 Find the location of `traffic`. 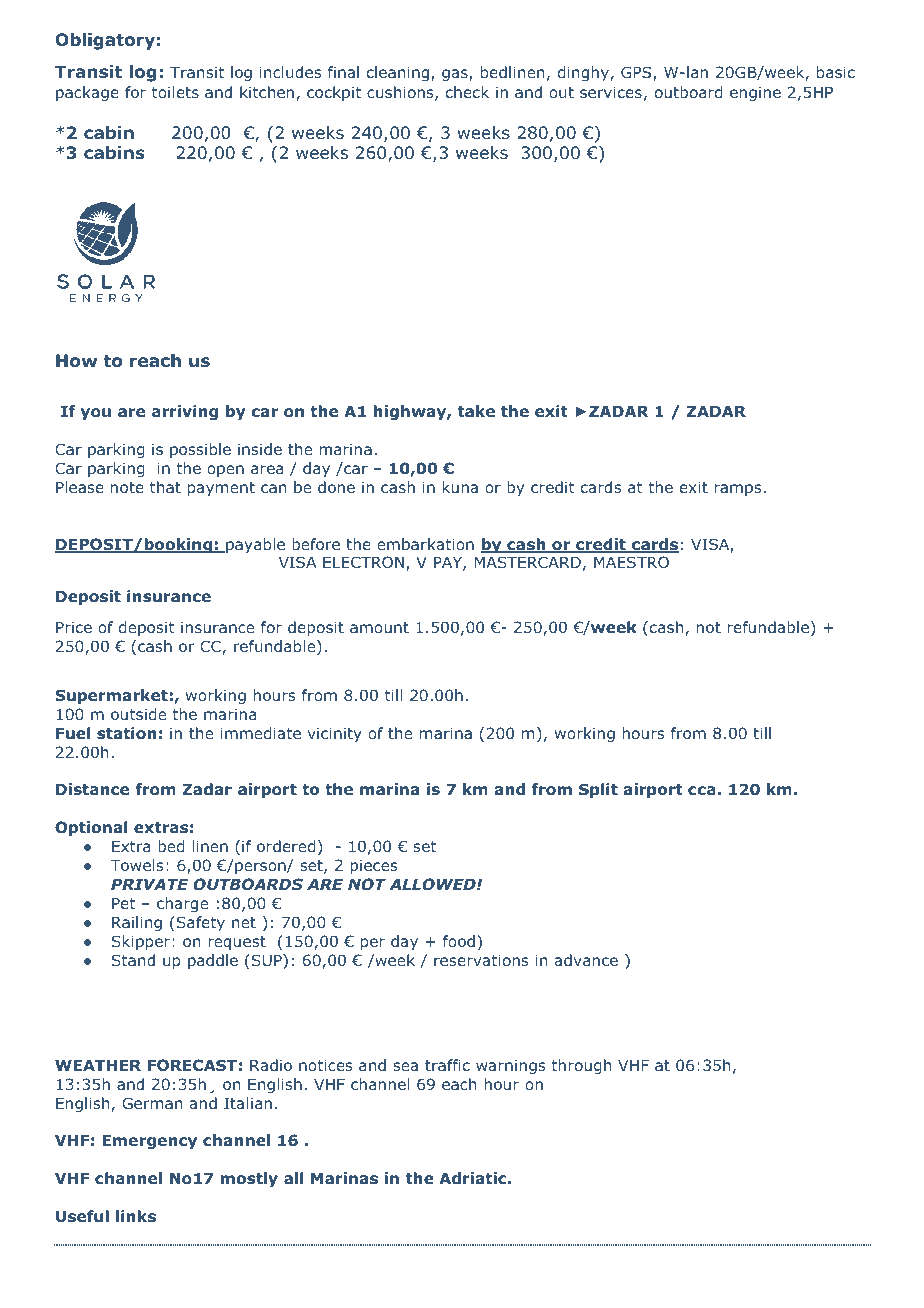

traffic is located at coordinates (447, 1065).
